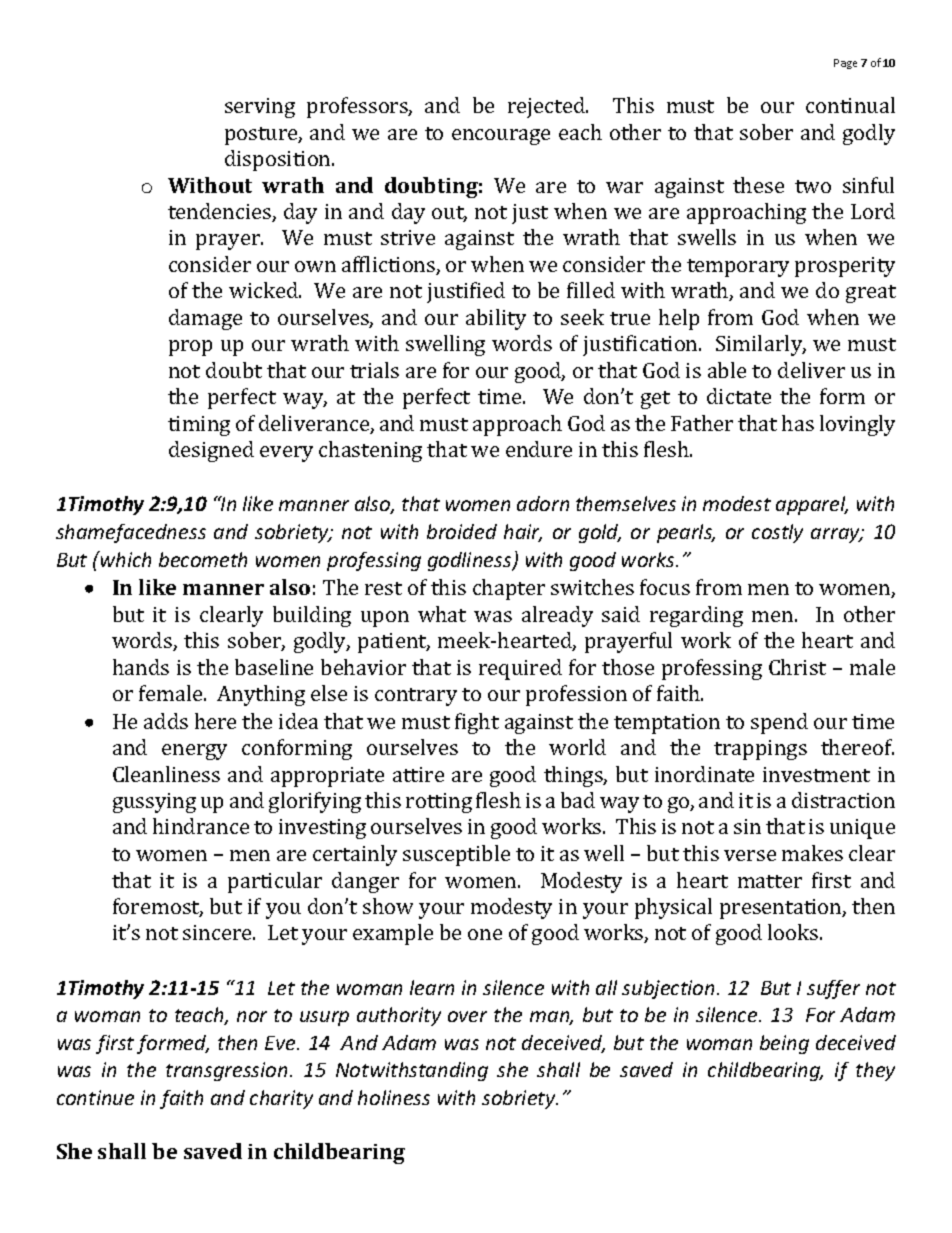 This image has width=952, height=1233. I want to click on over, so click(467, 1016).
